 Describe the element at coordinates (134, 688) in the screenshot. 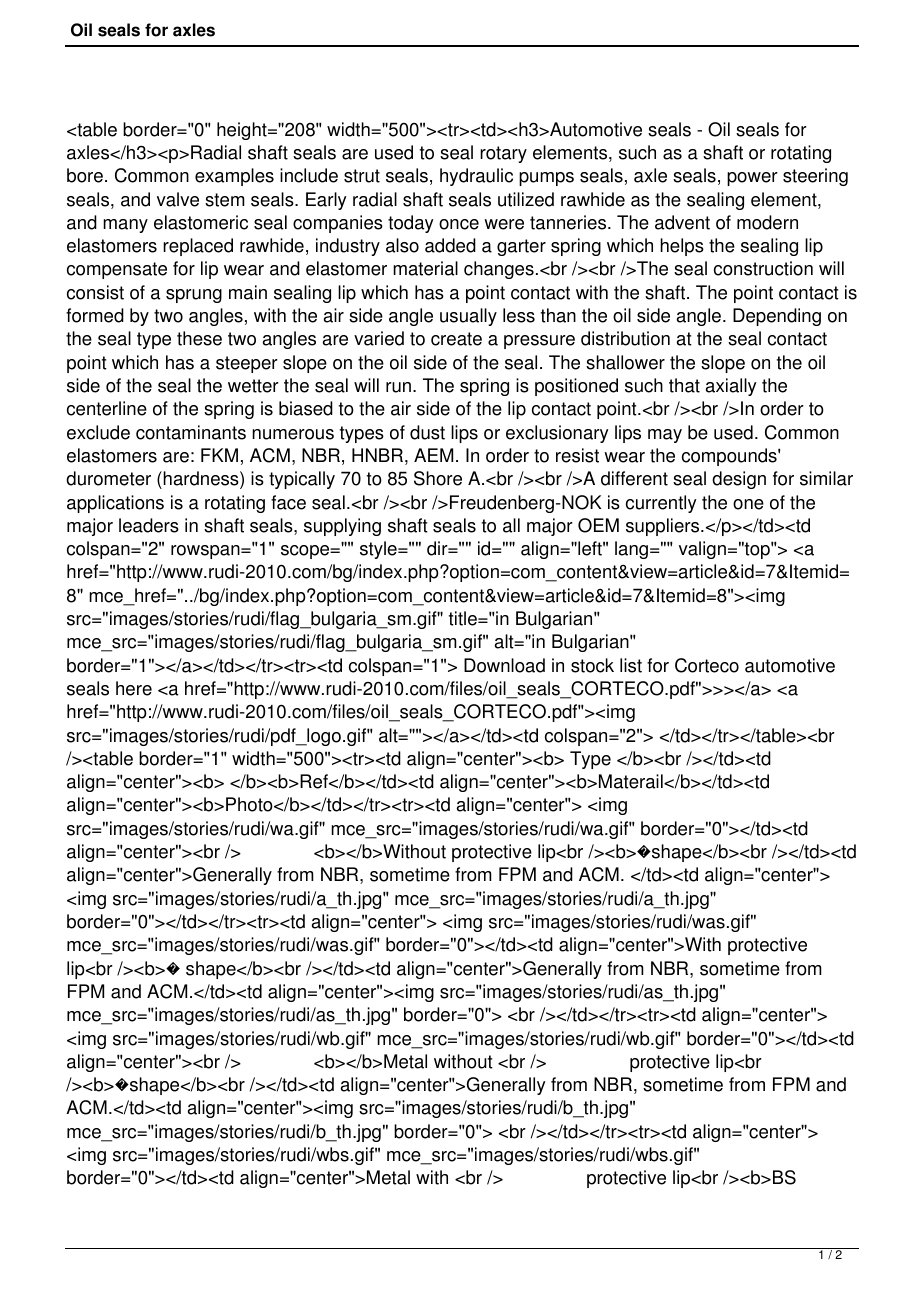

I see `here` at that location.
